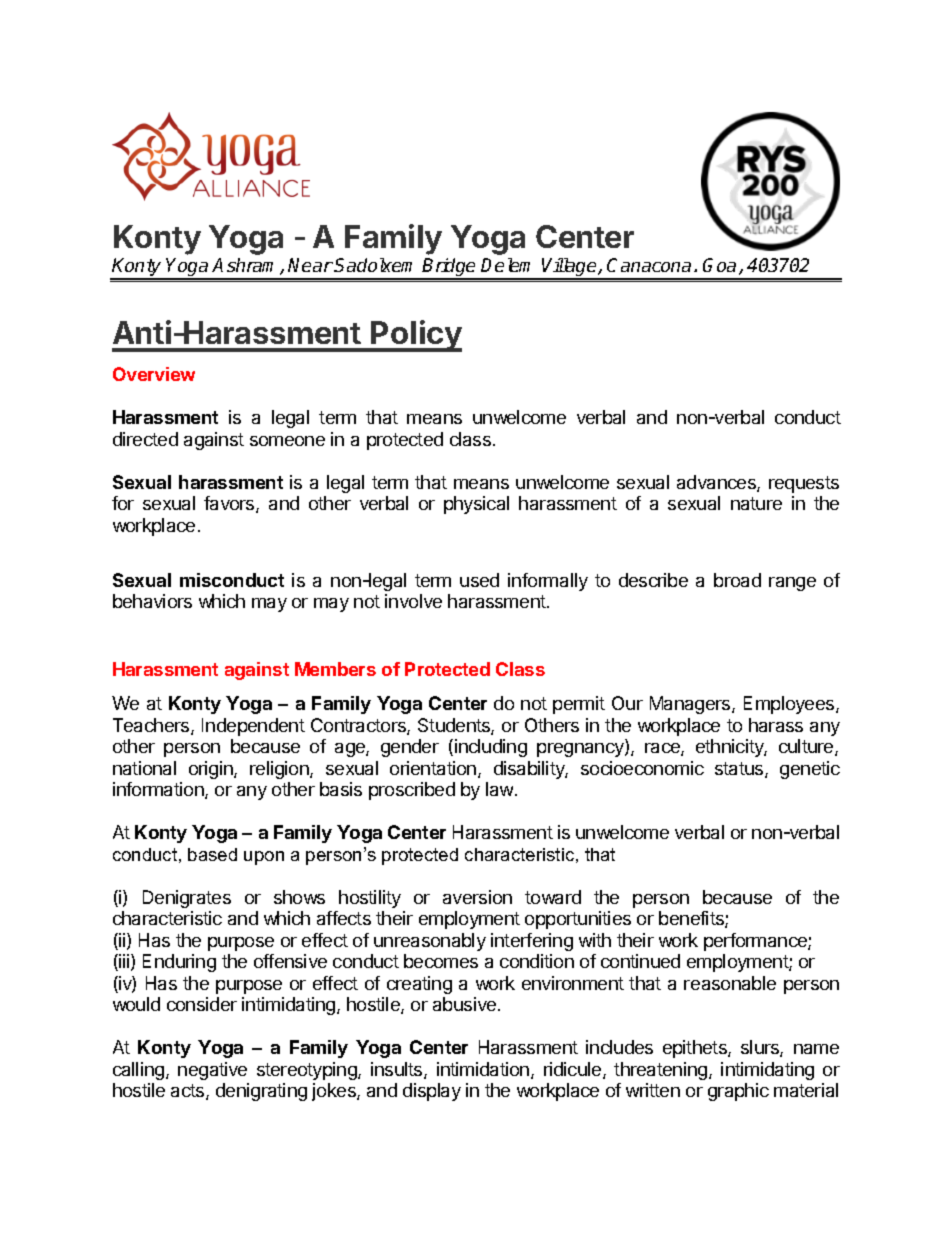  I want to click on negative, so click(212, 1071).
